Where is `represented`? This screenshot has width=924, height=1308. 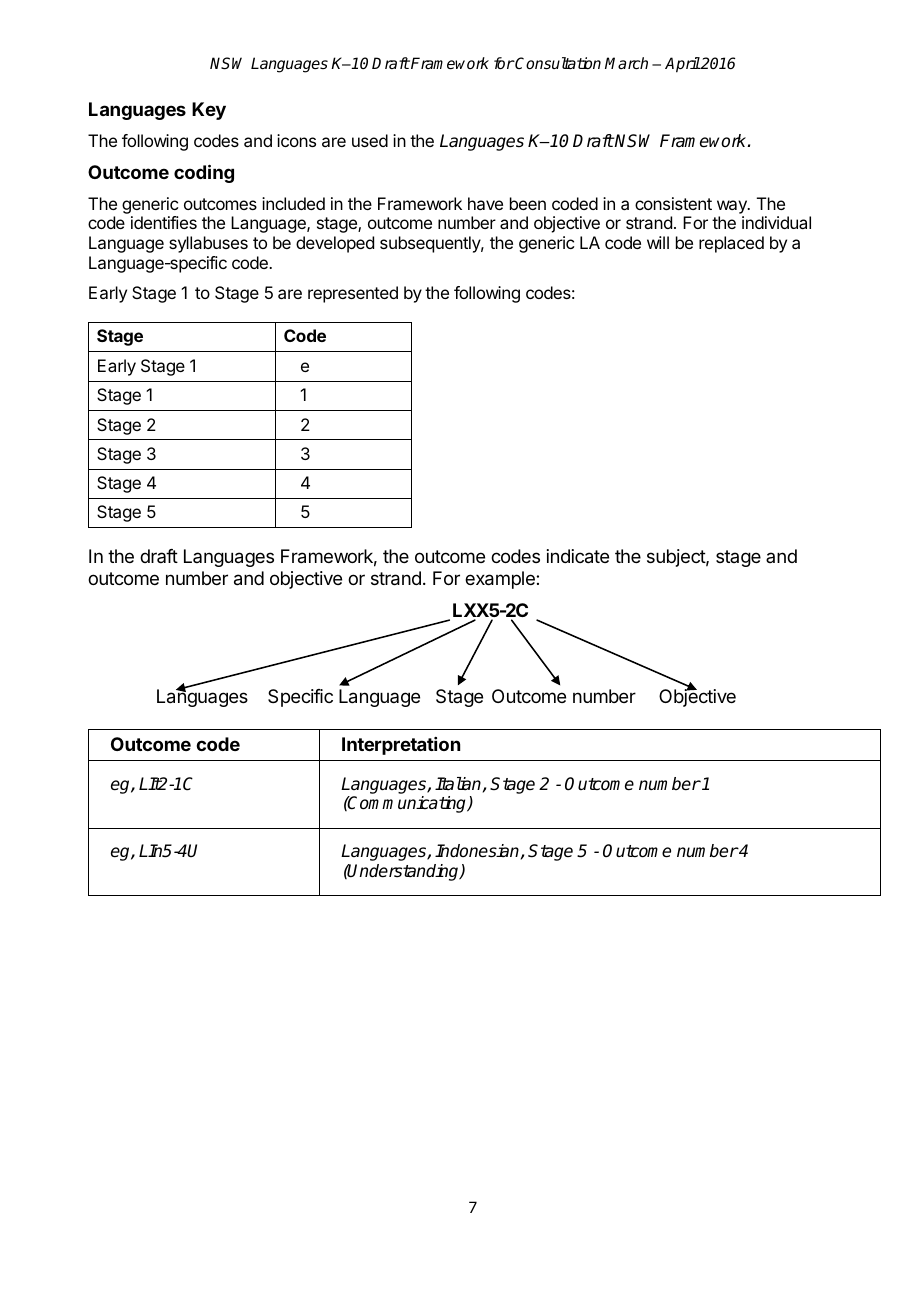 represented is located at coordinates (353, 294).
